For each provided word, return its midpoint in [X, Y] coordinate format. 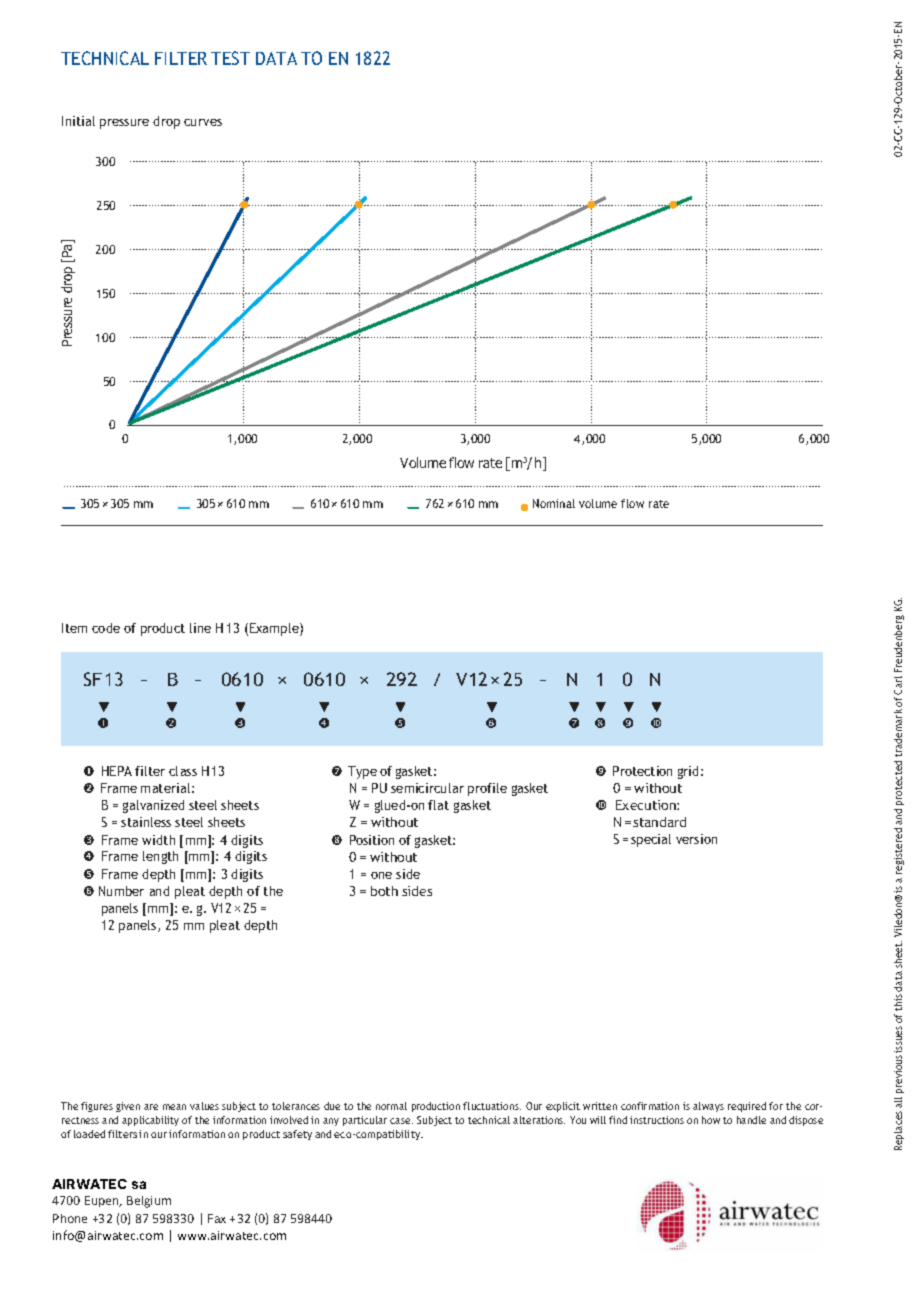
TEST [230, 58]
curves [203, 122]
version [696, 839]
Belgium [149, 1202]
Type [362, 772]
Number [121, 891]
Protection [642, 771]
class [183, 771]
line [200, 628]
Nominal [554, 503]
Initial [78, 121]
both [384, 891]
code [106, 628]
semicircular [427, 788]
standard [659, 822]
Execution [647, 805]
